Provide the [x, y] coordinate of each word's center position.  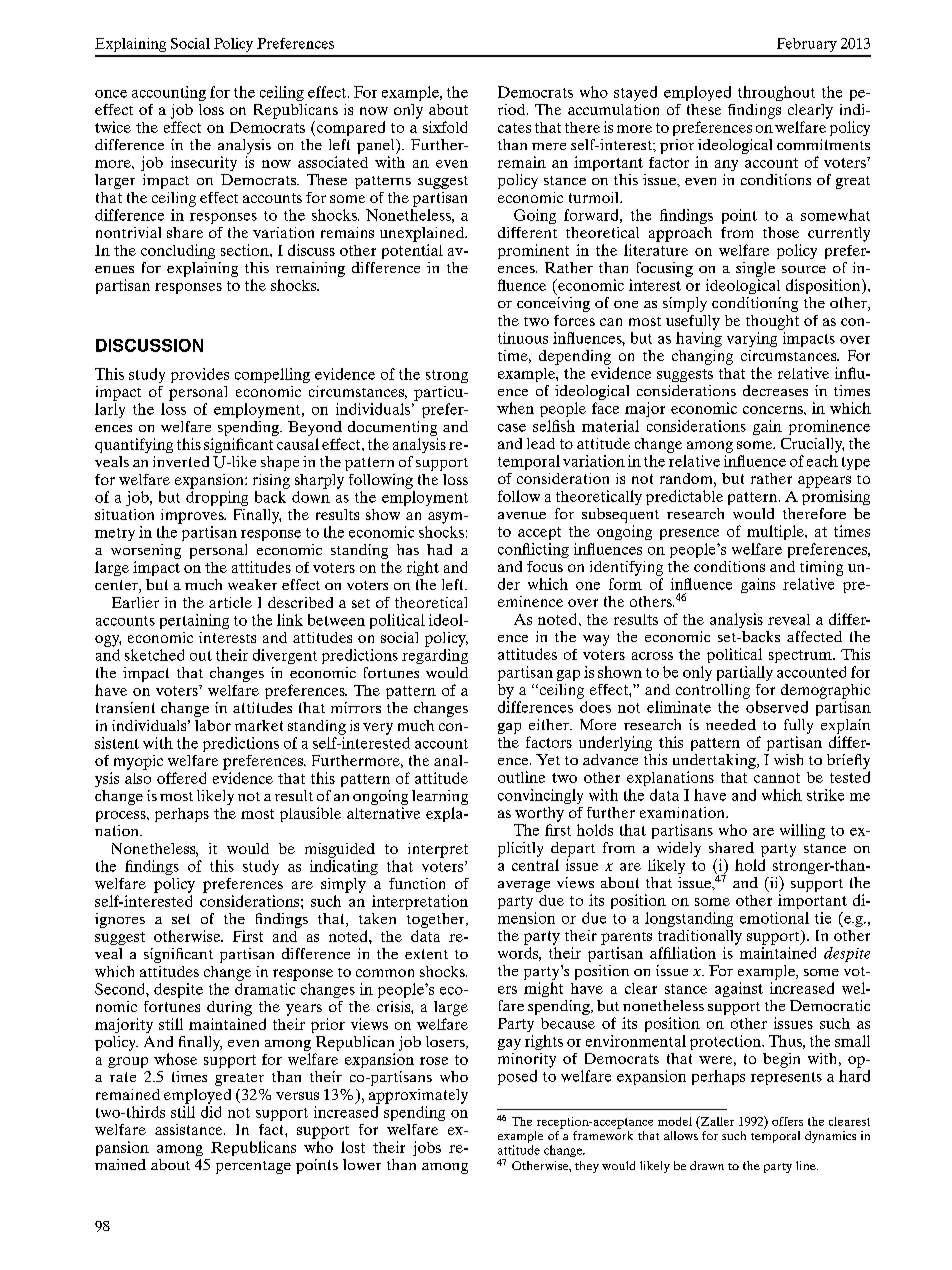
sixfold [445, 127]
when [515, 408]
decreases [775, 390]
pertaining [194, 621]
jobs [427, 1148]
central [535, 865]
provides [200, 375]
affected [814, 636]
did [211, 1112]
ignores [120, 920]
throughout [776, 93]
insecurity [204, 163]
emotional [774, 918]
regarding [435, 656]
